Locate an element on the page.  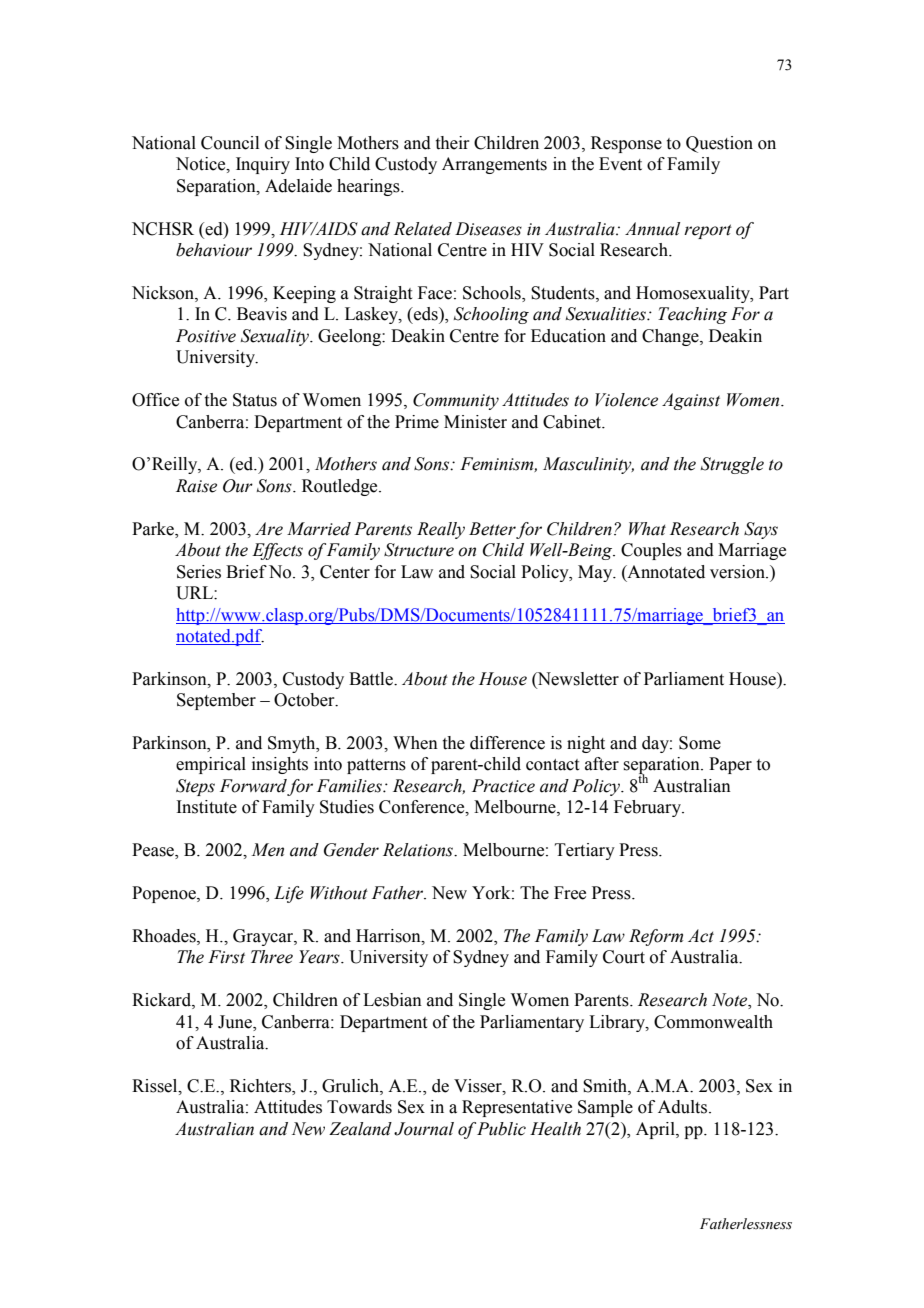
June is located at coordinates (236, 1022).
